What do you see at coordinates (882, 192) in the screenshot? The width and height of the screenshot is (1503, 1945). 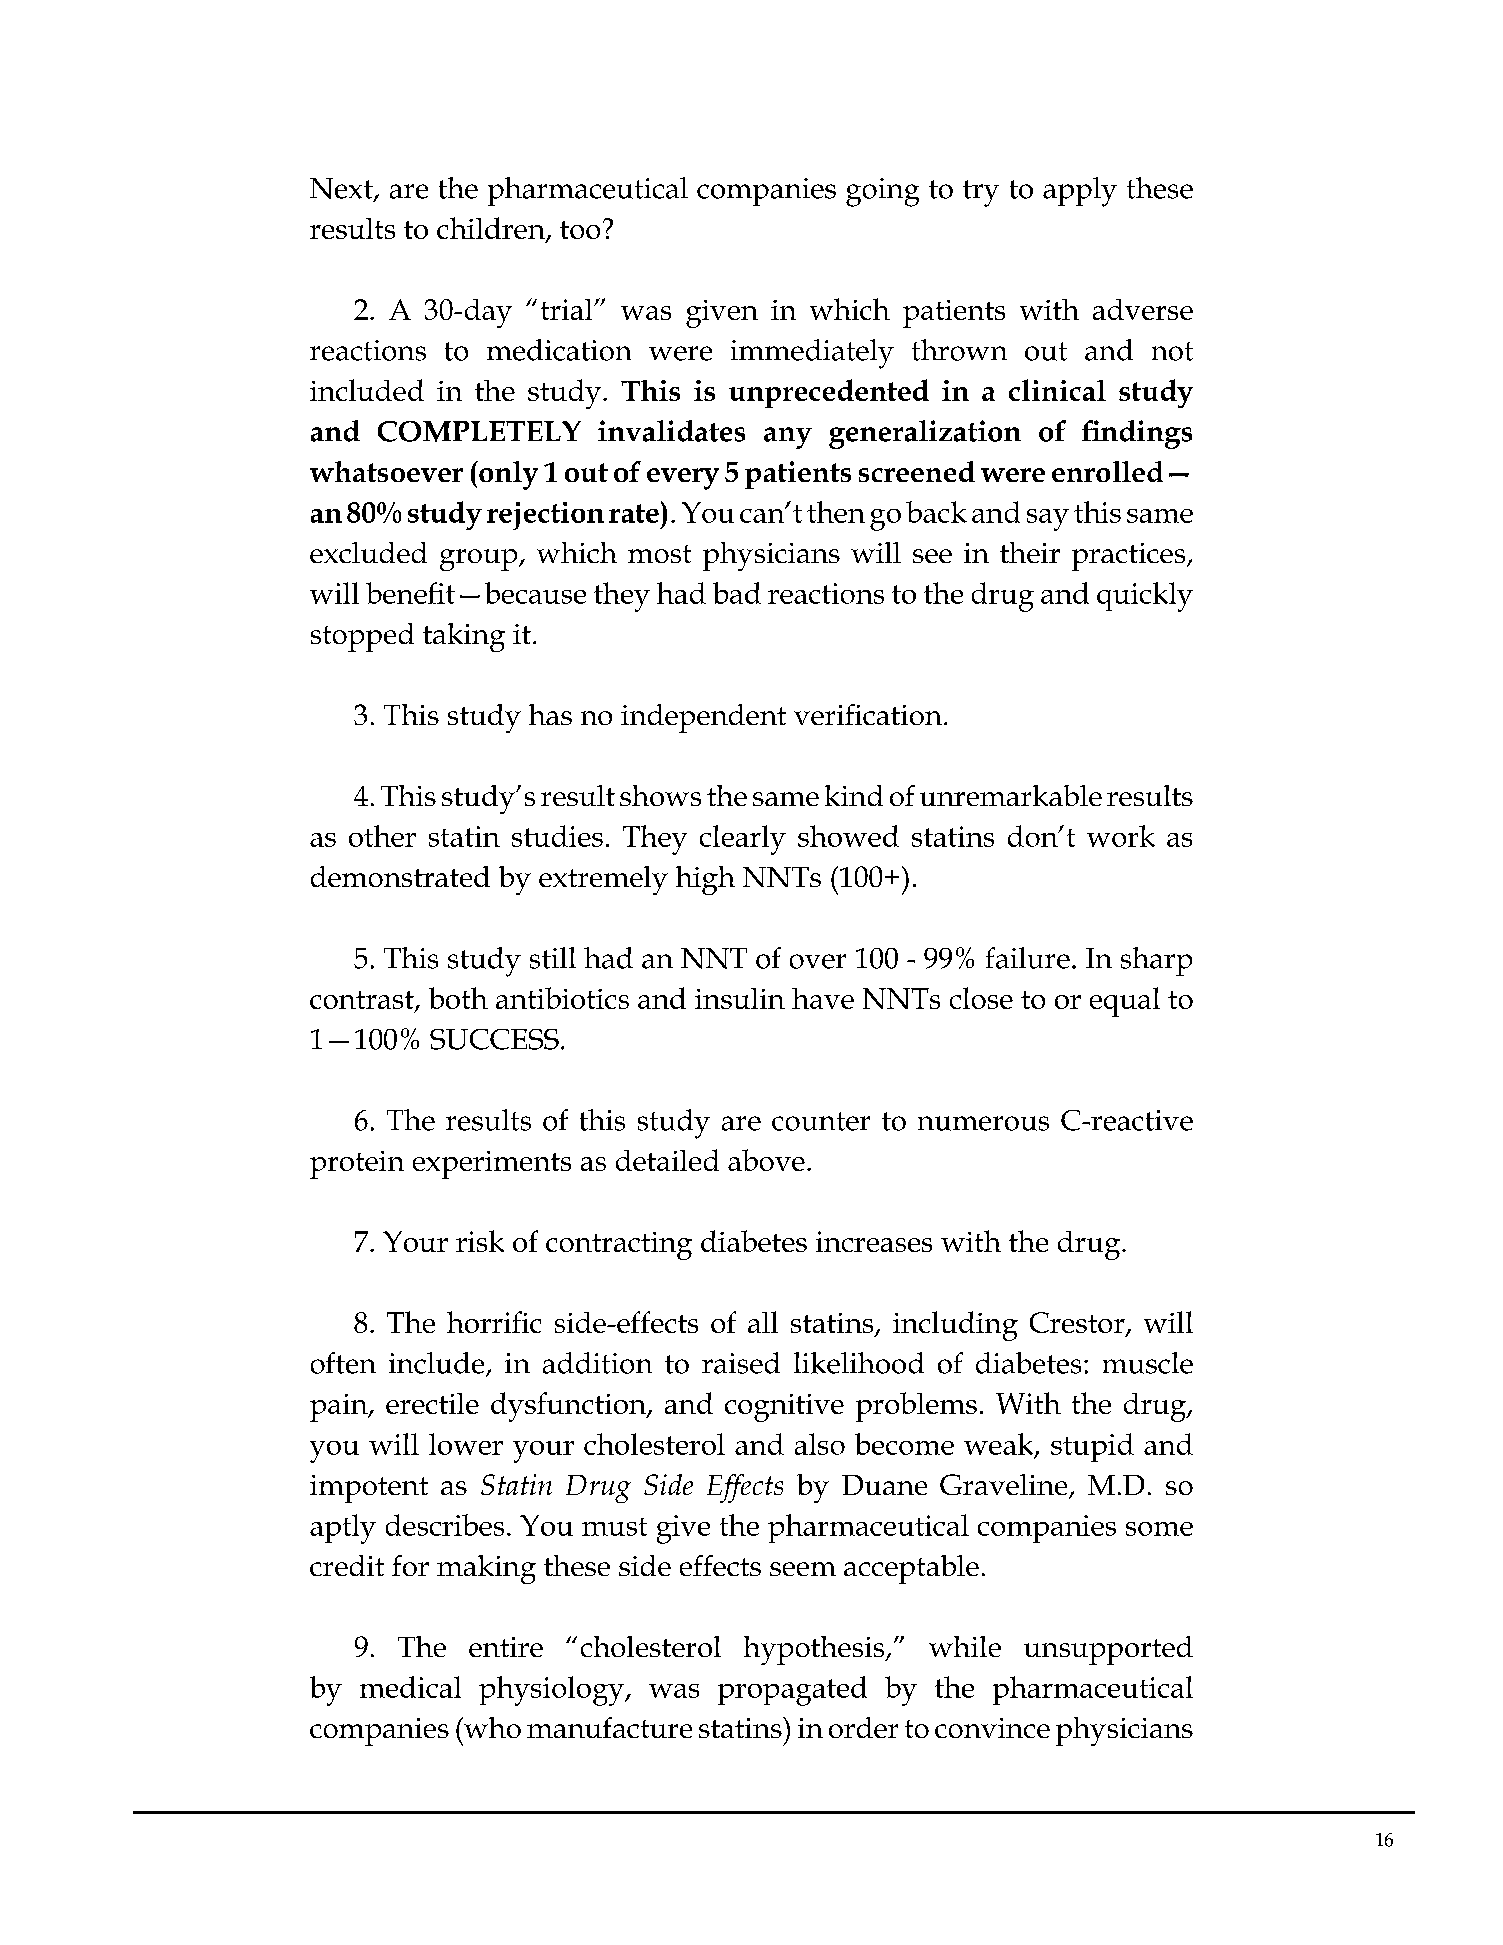 I see `going` at bounding box center [882, 192].
